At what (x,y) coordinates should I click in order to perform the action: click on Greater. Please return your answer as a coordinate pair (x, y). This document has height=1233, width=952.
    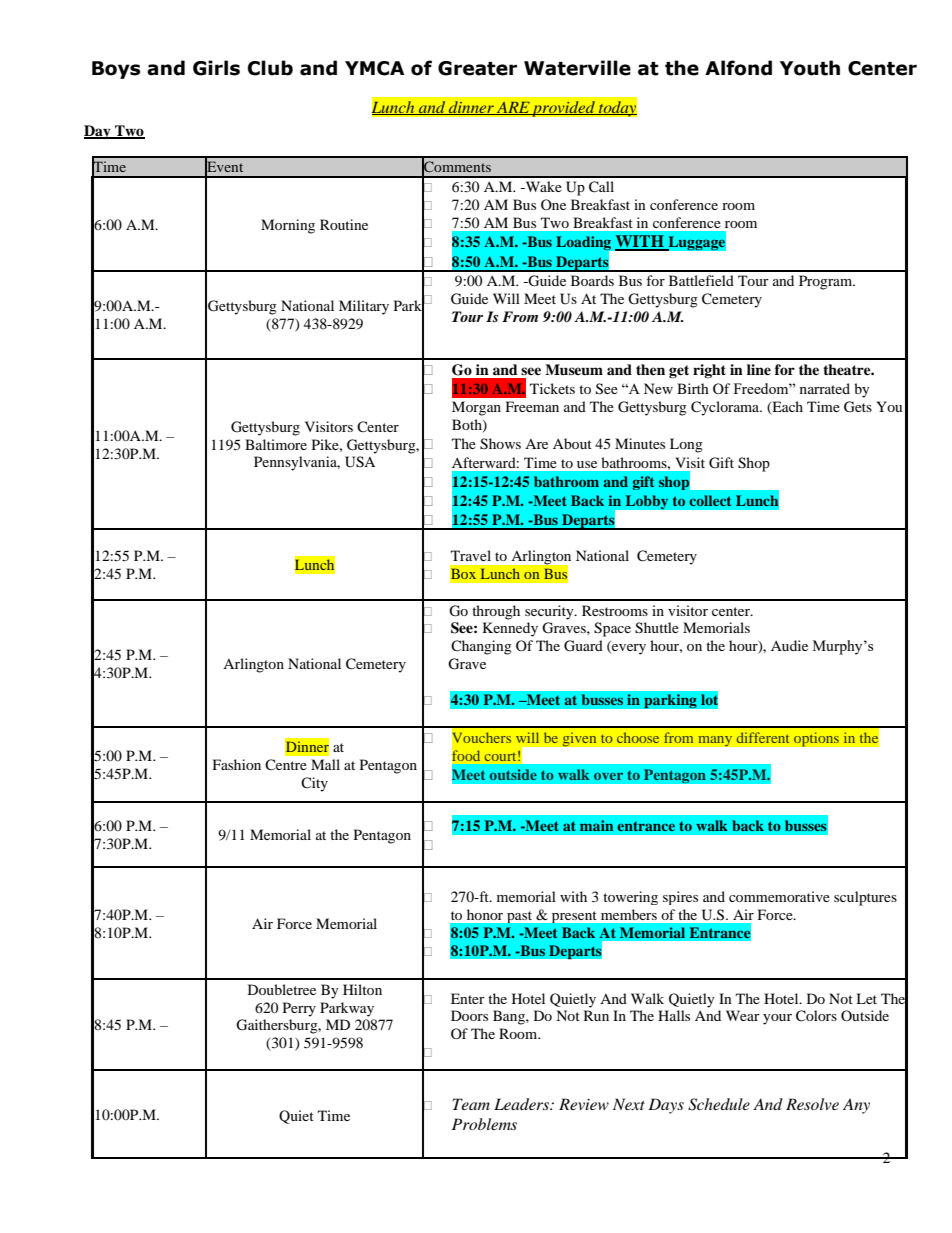
    Looking at the image, I should click on (477, 68).
